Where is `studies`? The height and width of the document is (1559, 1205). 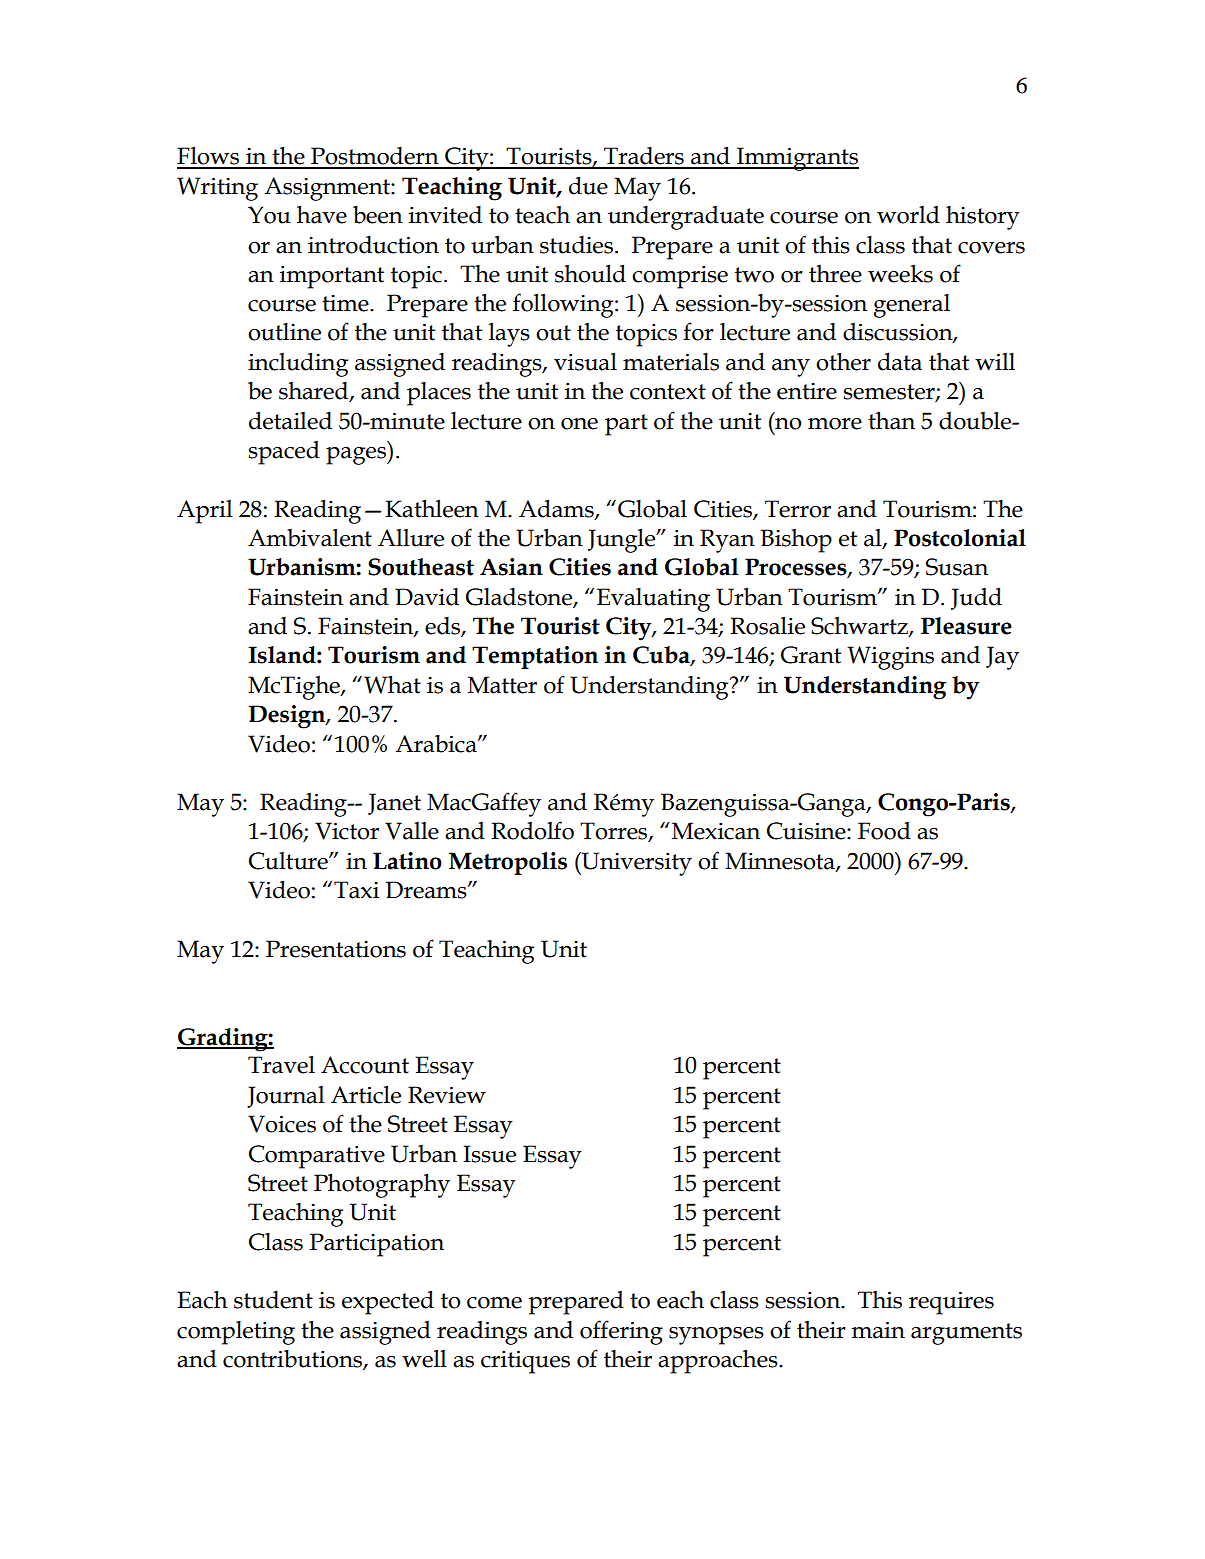
studies is located at coordinates (578, 245).
